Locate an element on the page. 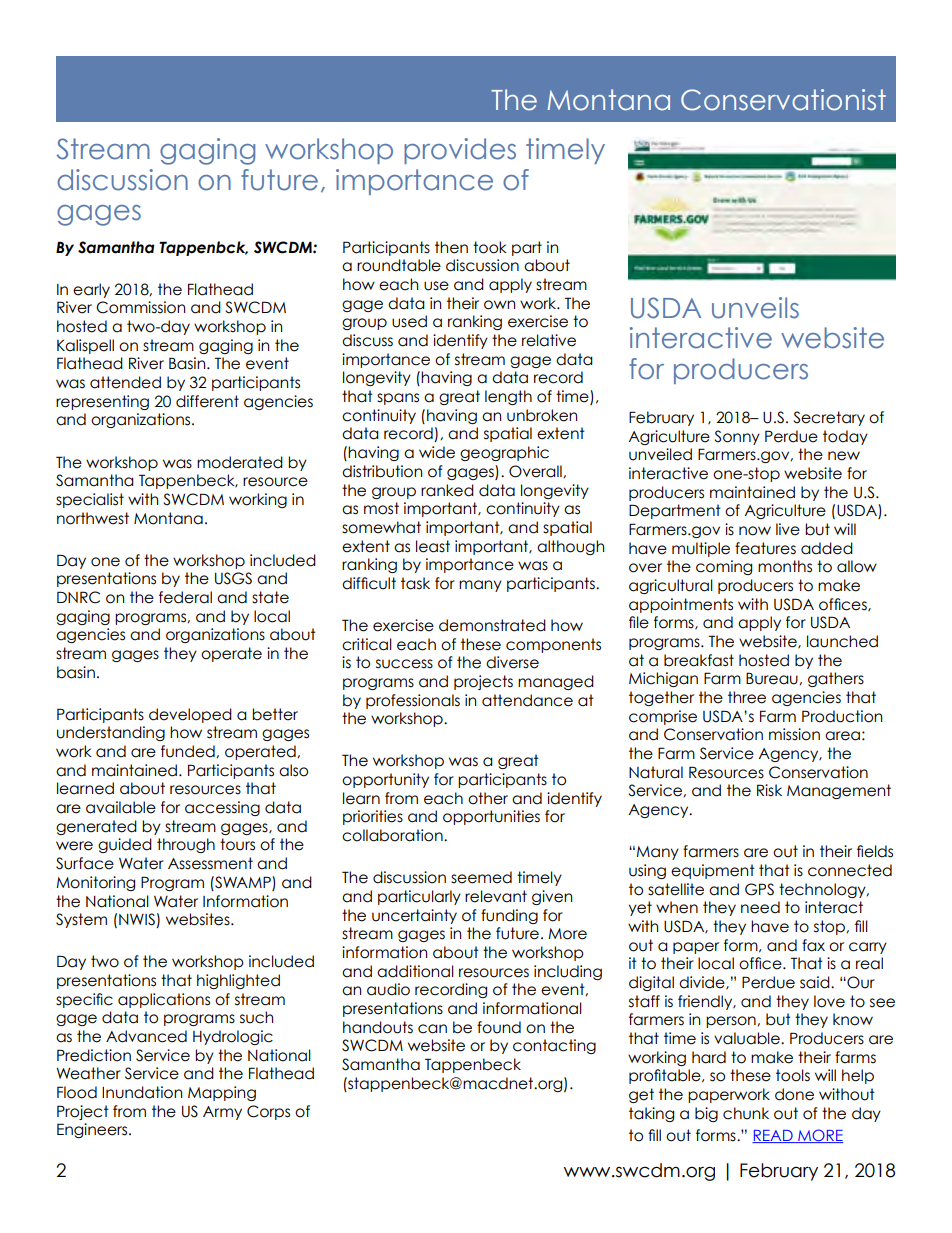 The width and height of the image is (952, 1233). other is located at coordinates (488, 798).
